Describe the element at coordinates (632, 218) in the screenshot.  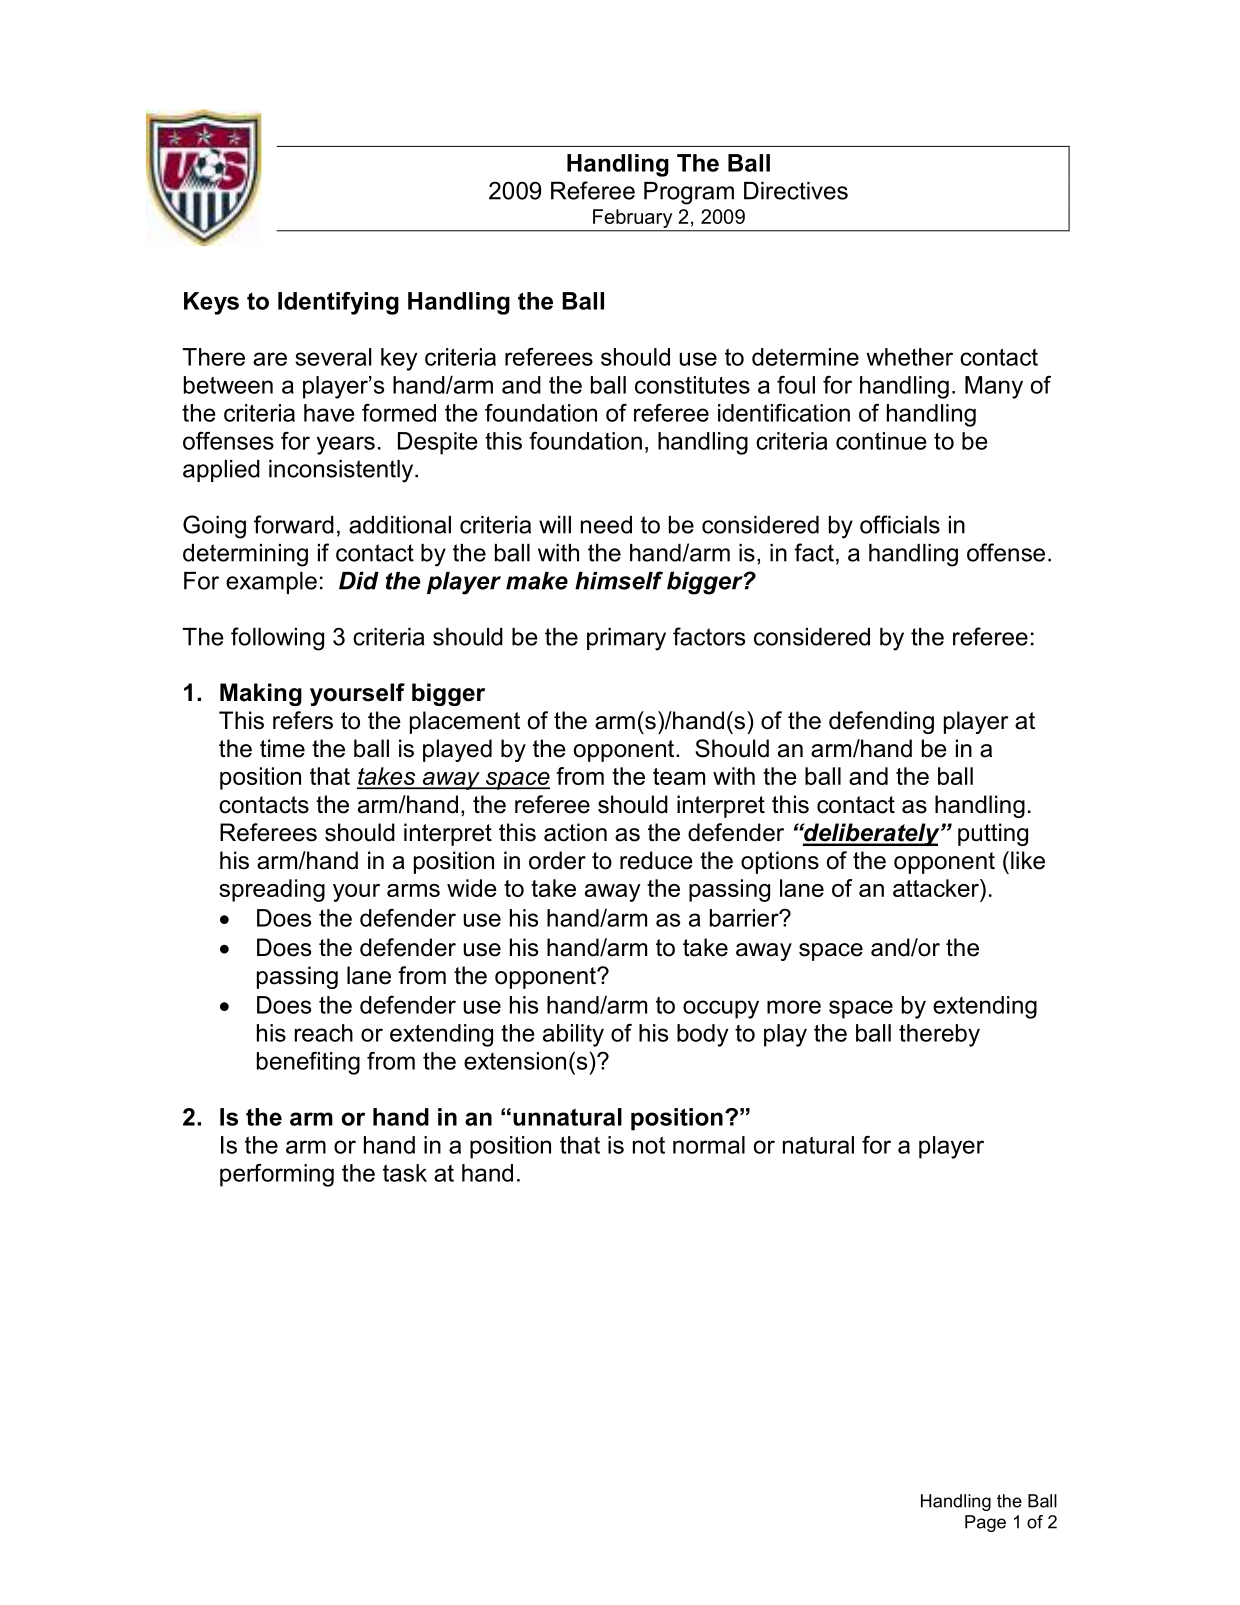
I see `February` at that location.
